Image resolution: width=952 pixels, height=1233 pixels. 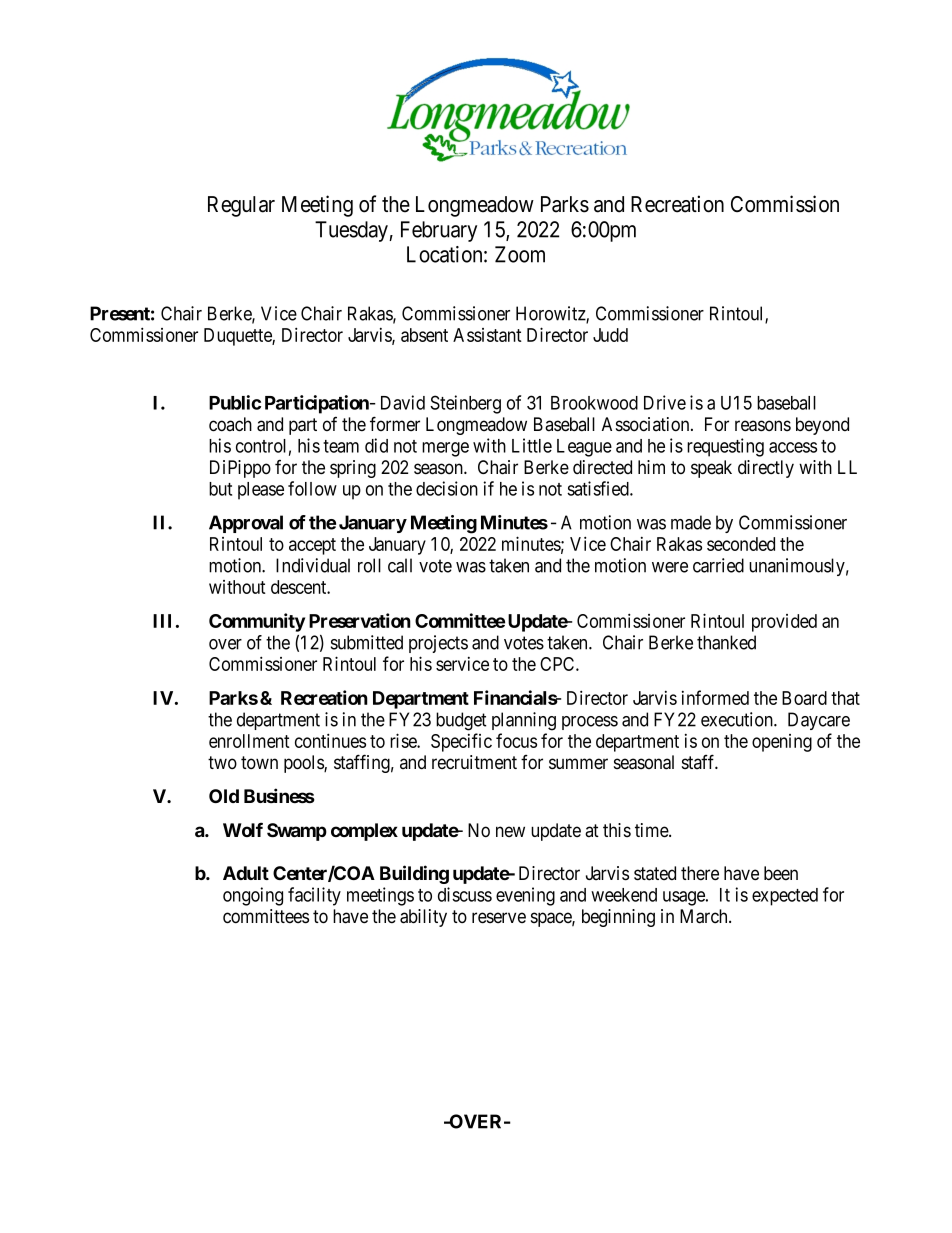 I want to click on Regular, so click(x=241, y=206).
